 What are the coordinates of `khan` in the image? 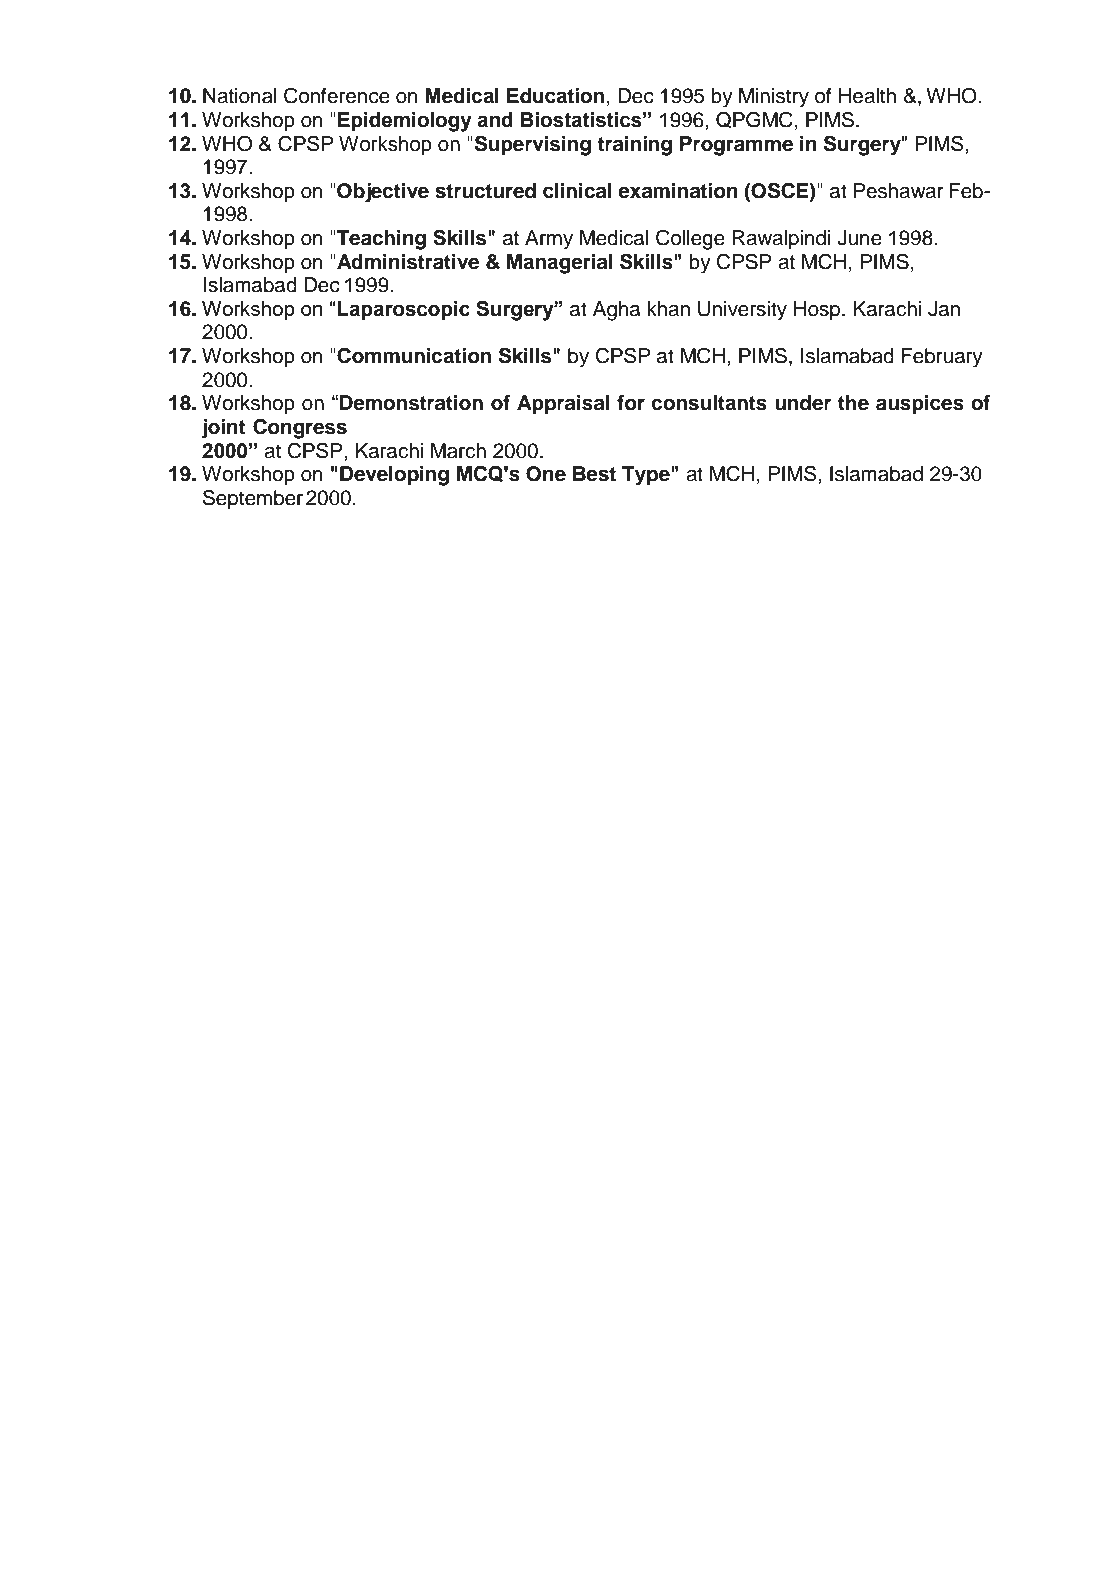 It's located at (668, 309).
